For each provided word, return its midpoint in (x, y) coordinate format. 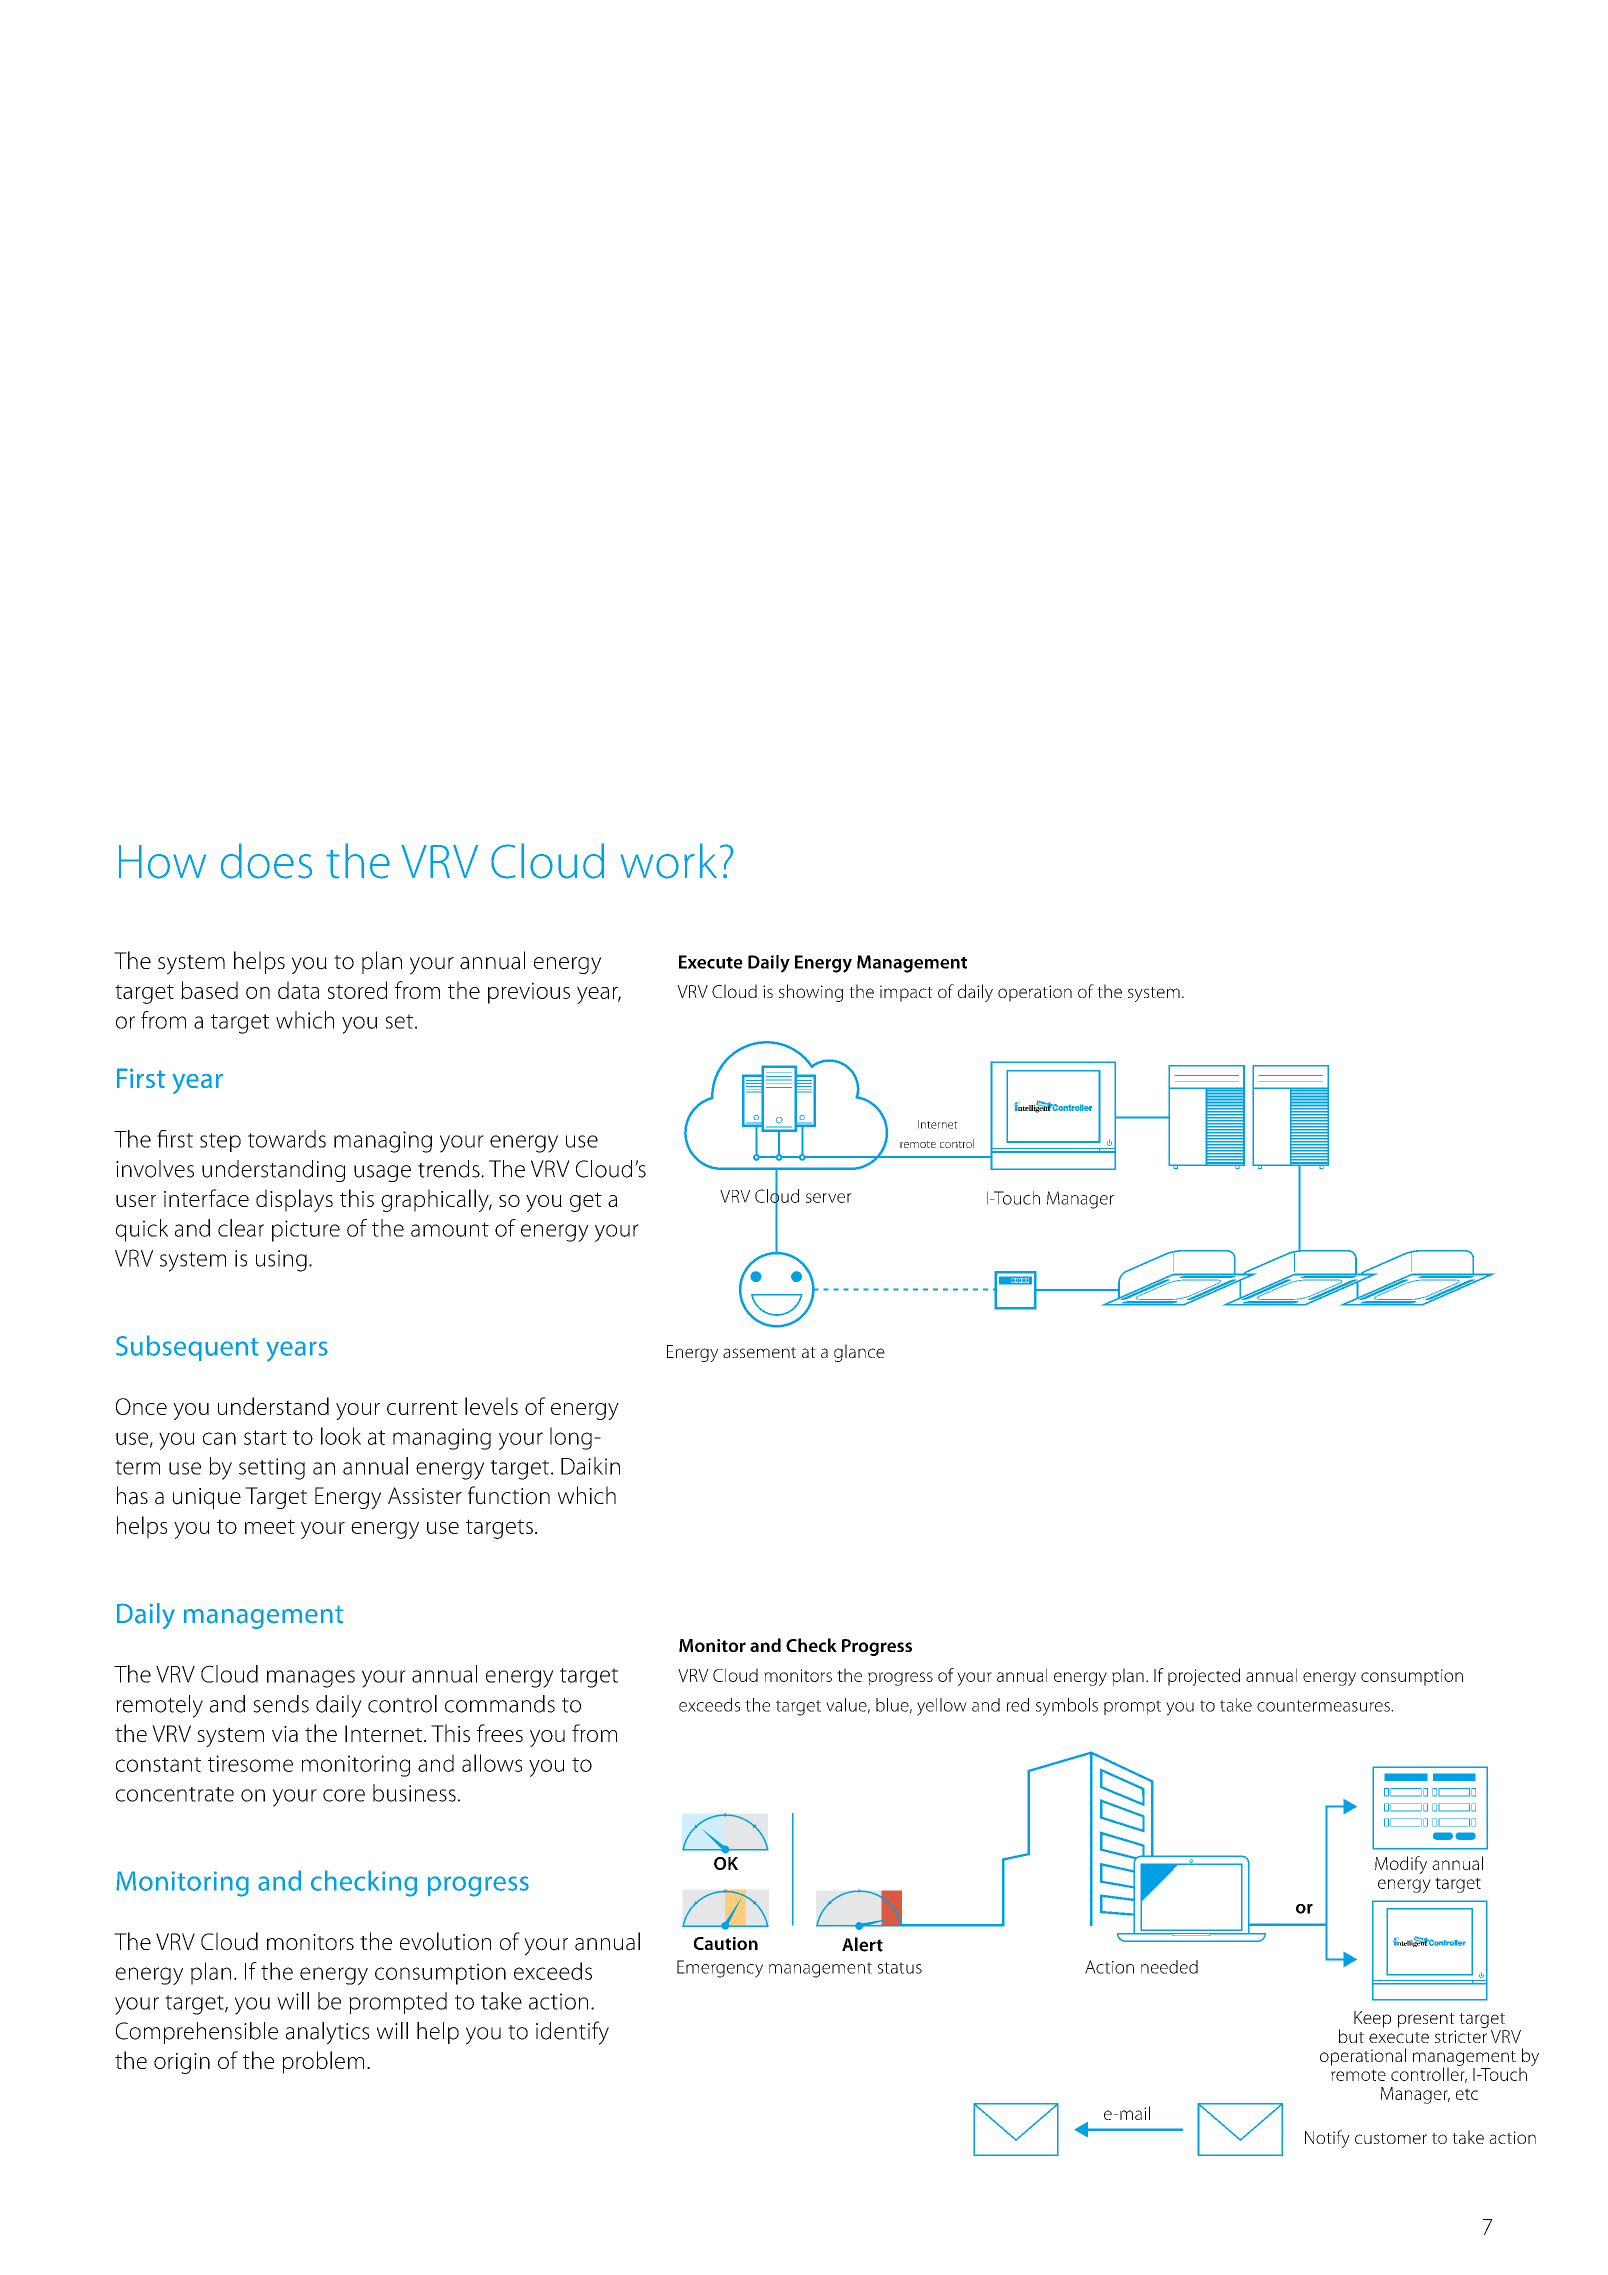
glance (859, 1353)
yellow (942, 1707)
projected (1204, 1677)
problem (323, 2062)
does (266, 861)
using (281, 1261)
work (668, 861)
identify (572, 2033)
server (829, 1198)
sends (281, 1704)
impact (906, 993)
